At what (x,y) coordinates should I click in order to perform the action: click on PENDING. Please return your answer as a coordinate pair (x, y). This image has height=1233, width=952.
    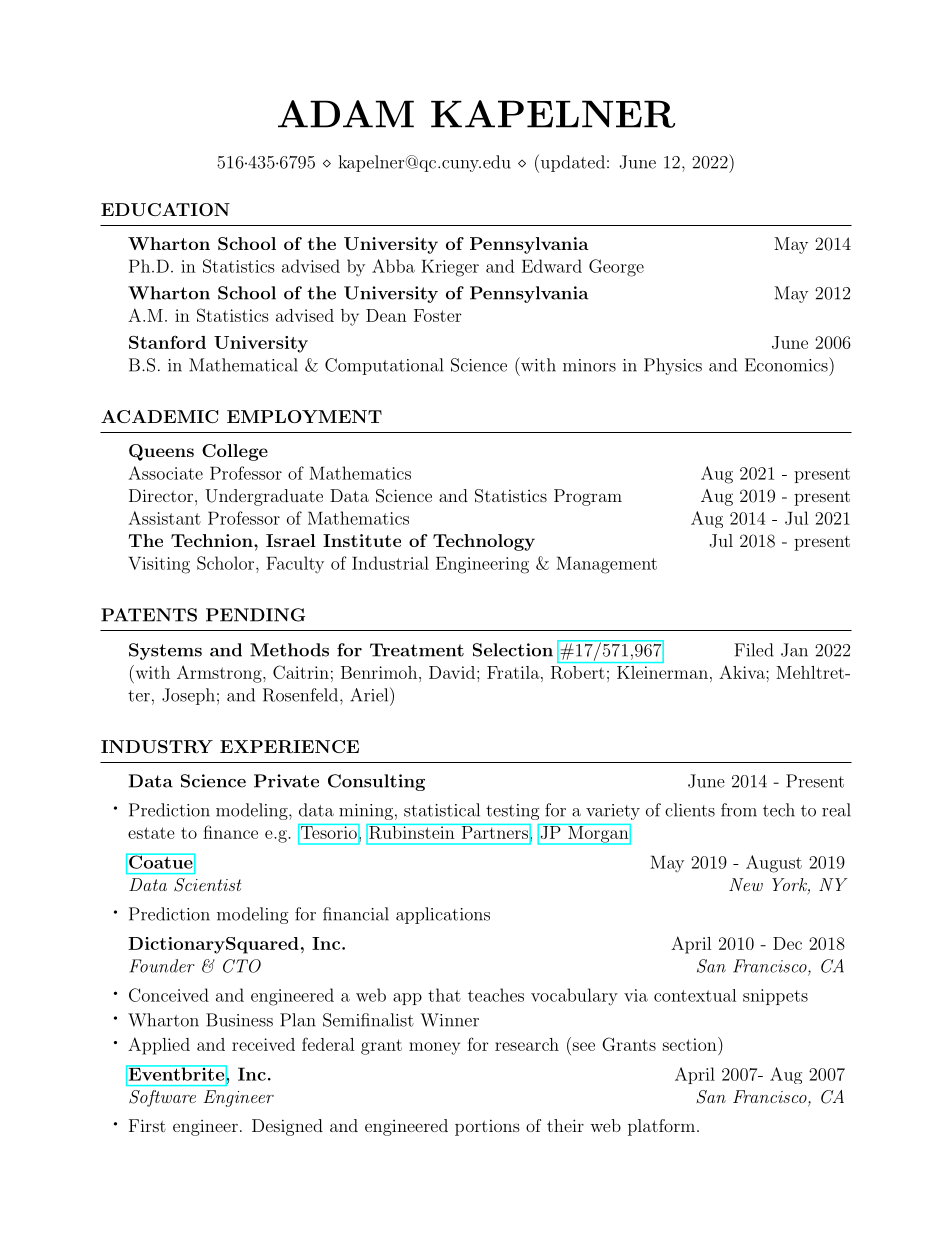
    Looking at the image, I should click on (255, 615).
